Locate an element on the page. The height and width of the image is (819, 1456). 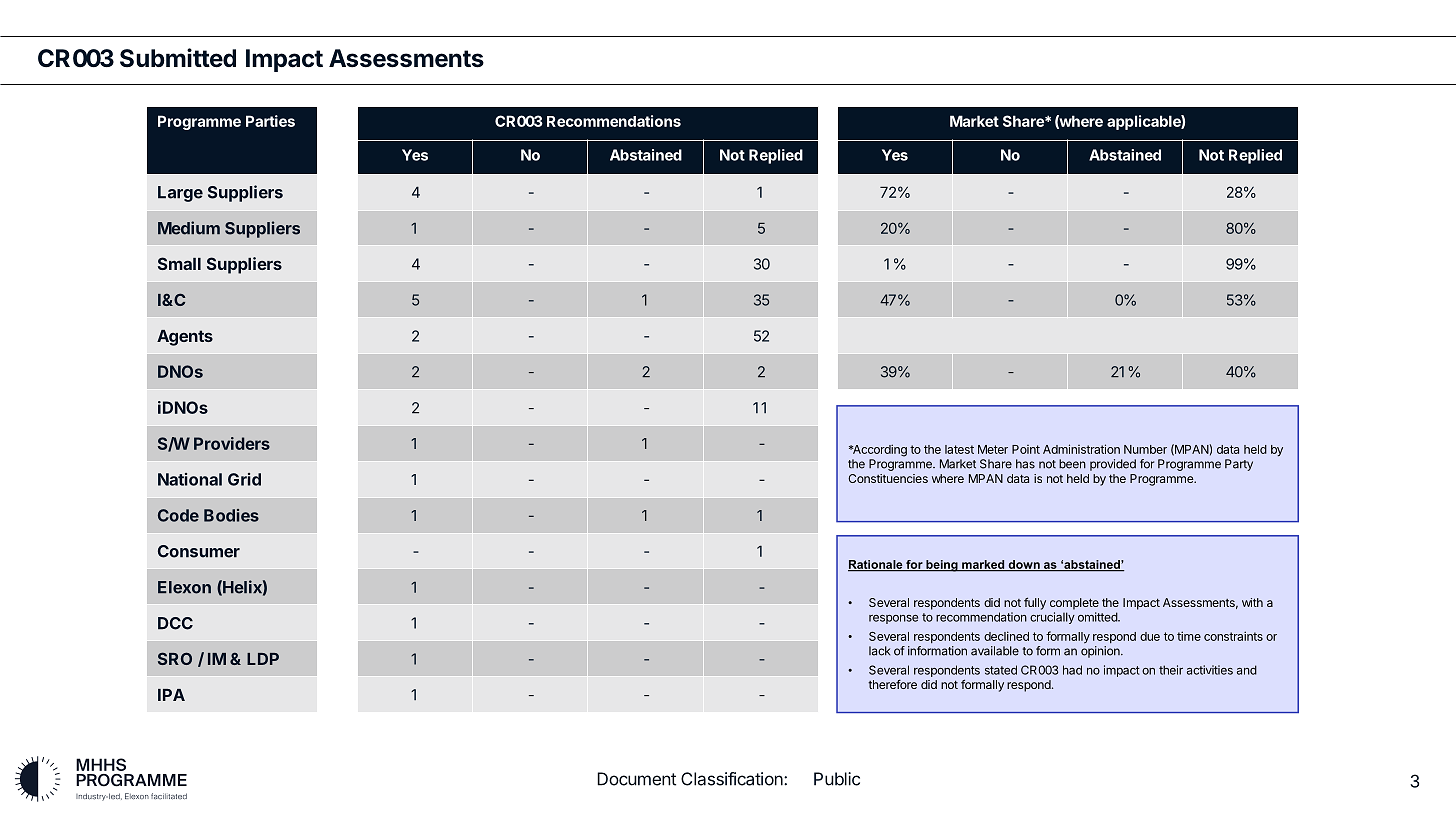
IPA is located at coordinates (171, 695).
